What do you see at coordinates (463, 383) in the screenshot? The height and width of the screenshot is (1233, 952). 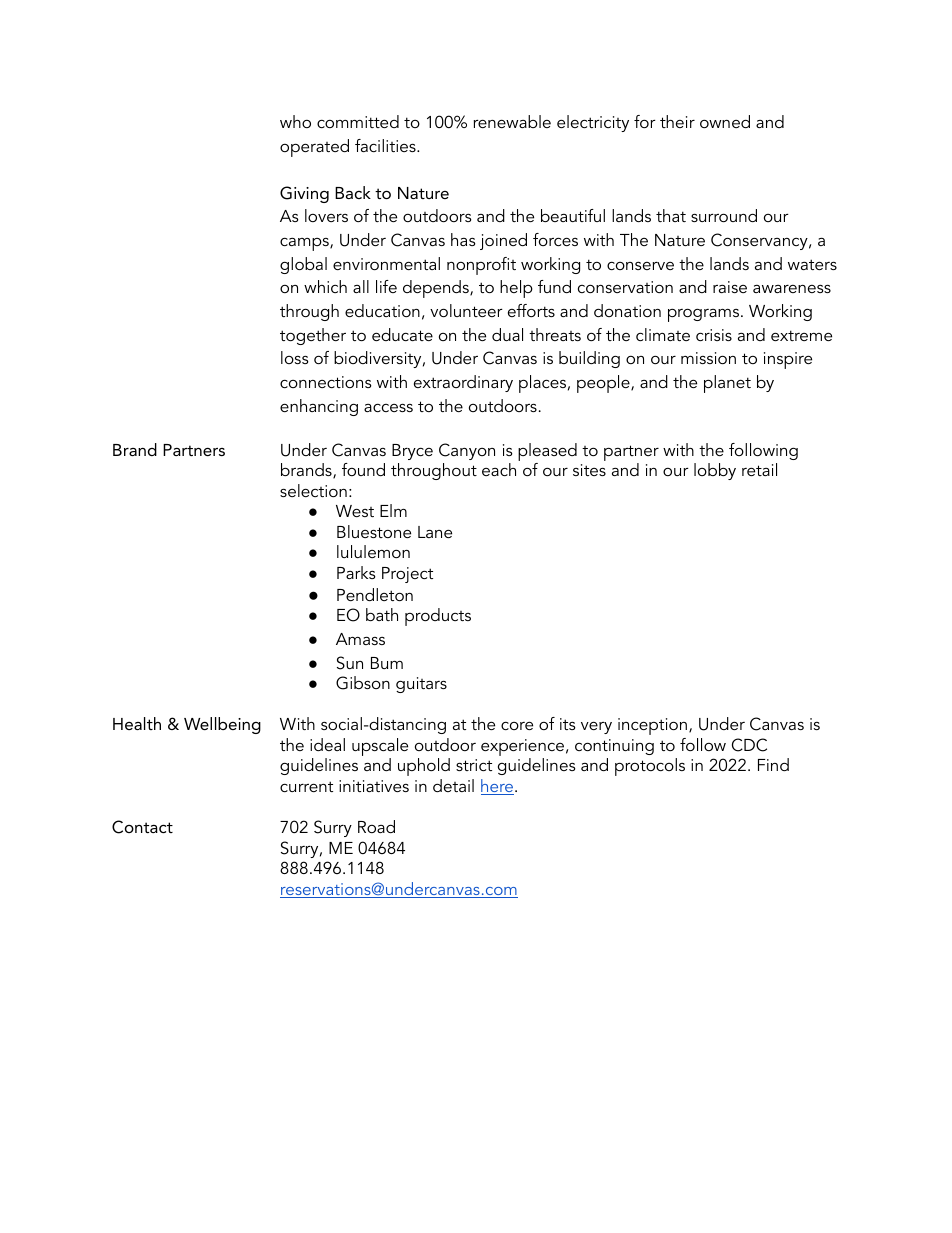 I see `extraordinary` at bounding box center [463, 383].
